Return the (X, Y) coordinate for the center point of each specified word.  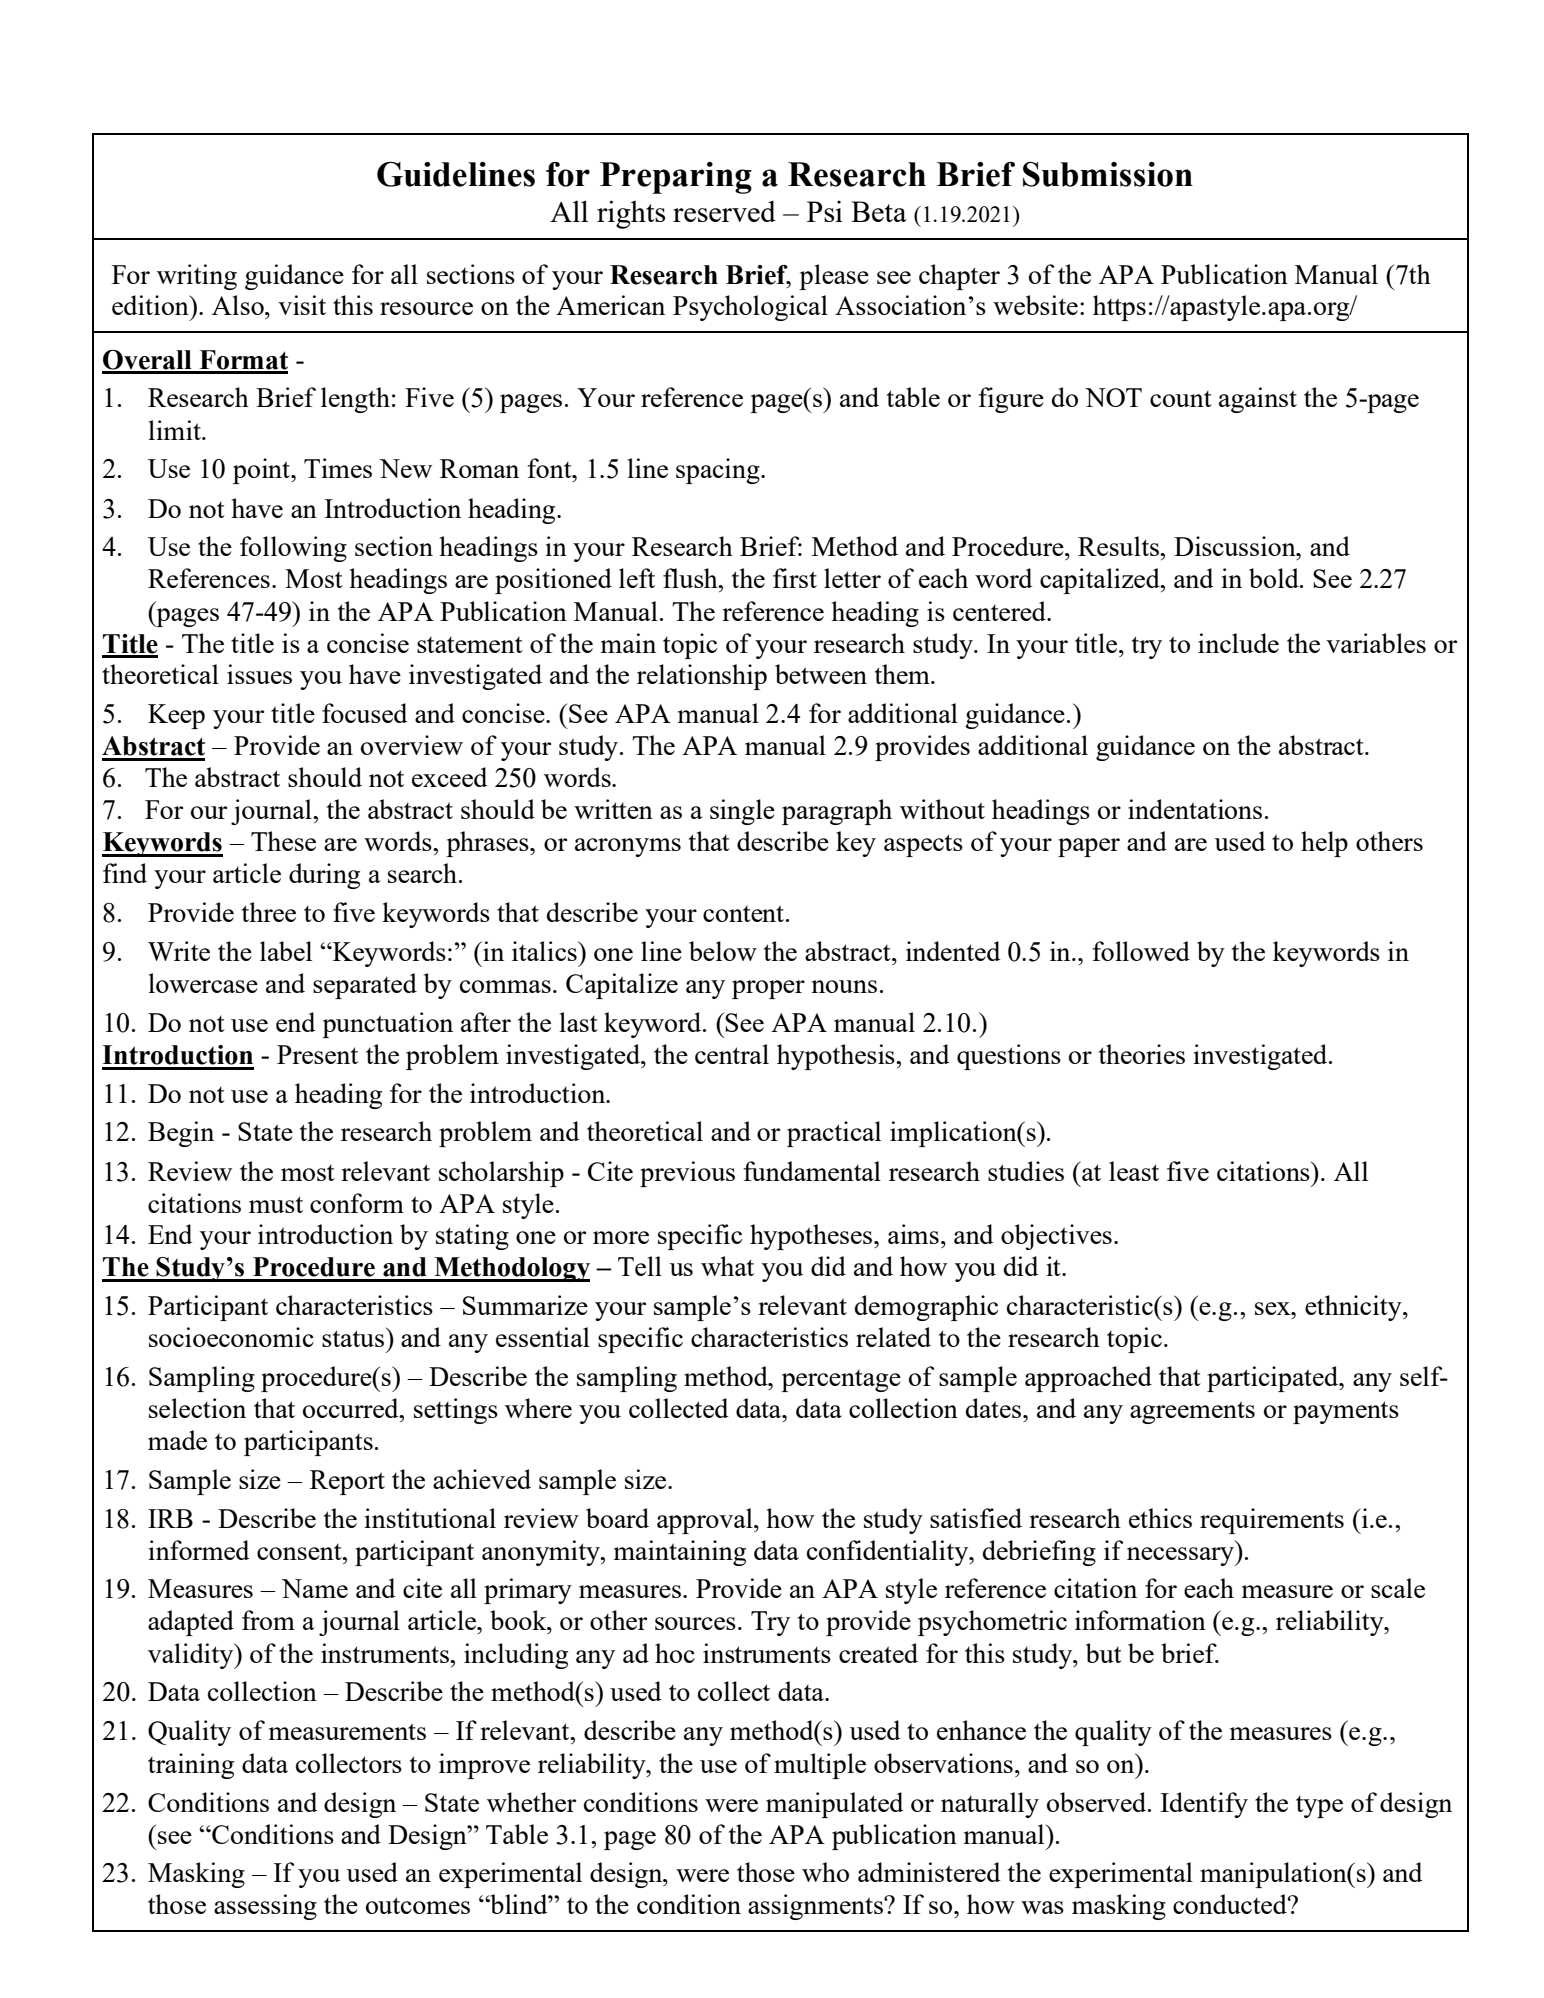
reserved (724, 211)
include (1238, 643)
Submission (1108, 174)
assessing (265, 1907)
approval (706, 1521)
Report (347, 1482)
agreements (1192, 1412)
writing (197, 277)
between (821, 674)
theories (1142, 1054)
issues (259, 674)
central (732, 1054)
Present (317, 1054)
